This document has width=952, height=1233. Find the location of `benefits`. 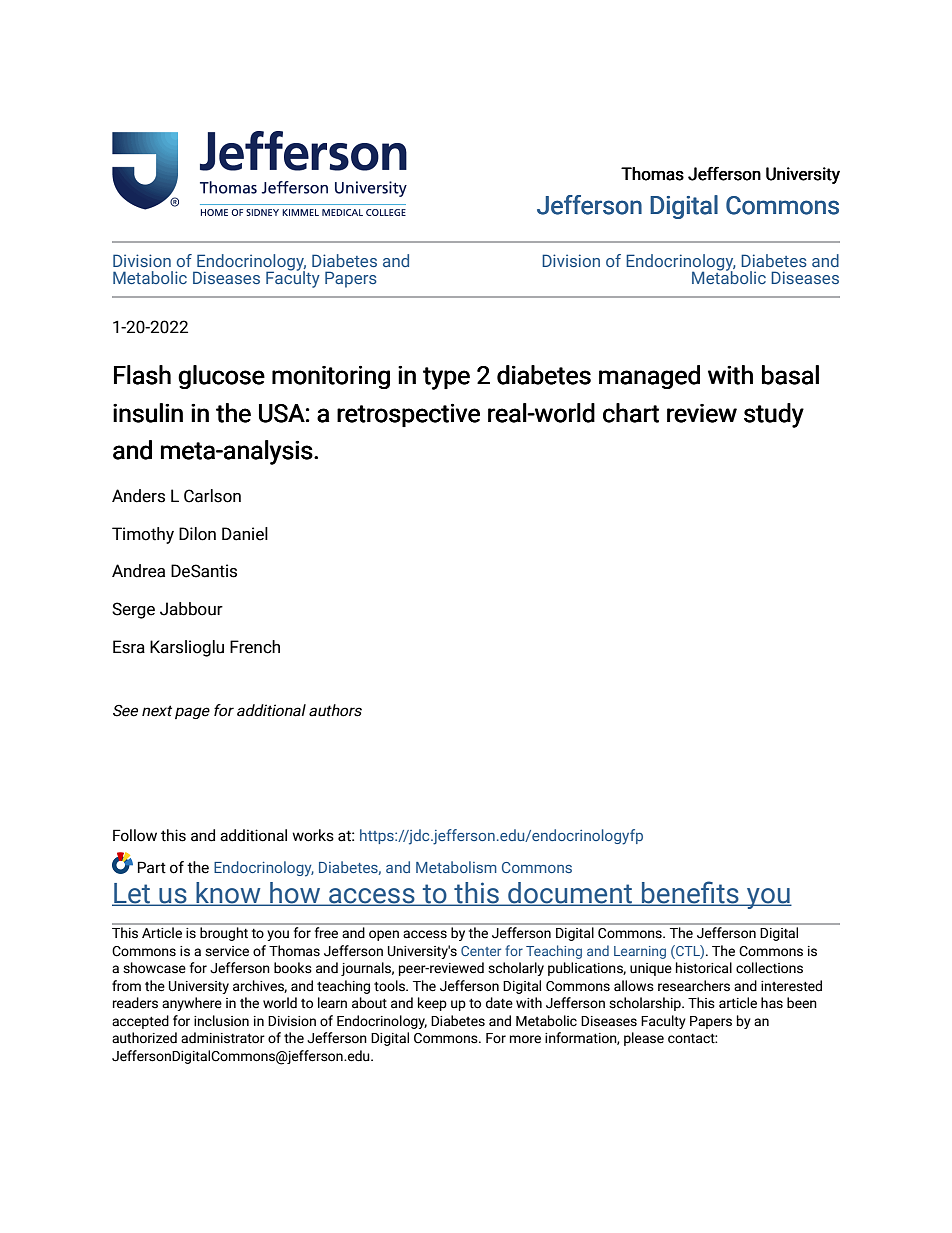

benefits is located at coordinates (690, 893).
